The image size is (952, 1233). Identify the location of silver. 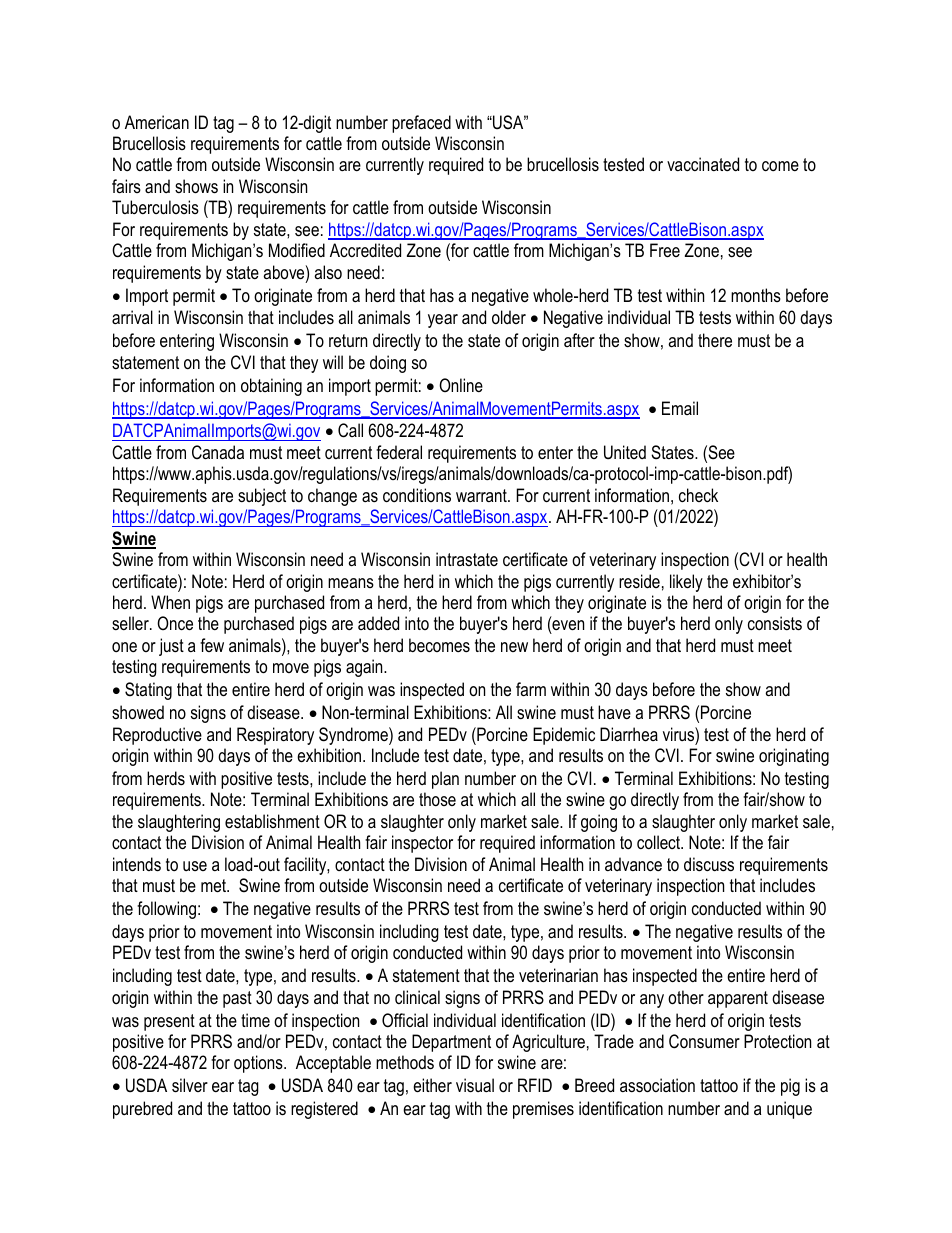
(190, 1085).
